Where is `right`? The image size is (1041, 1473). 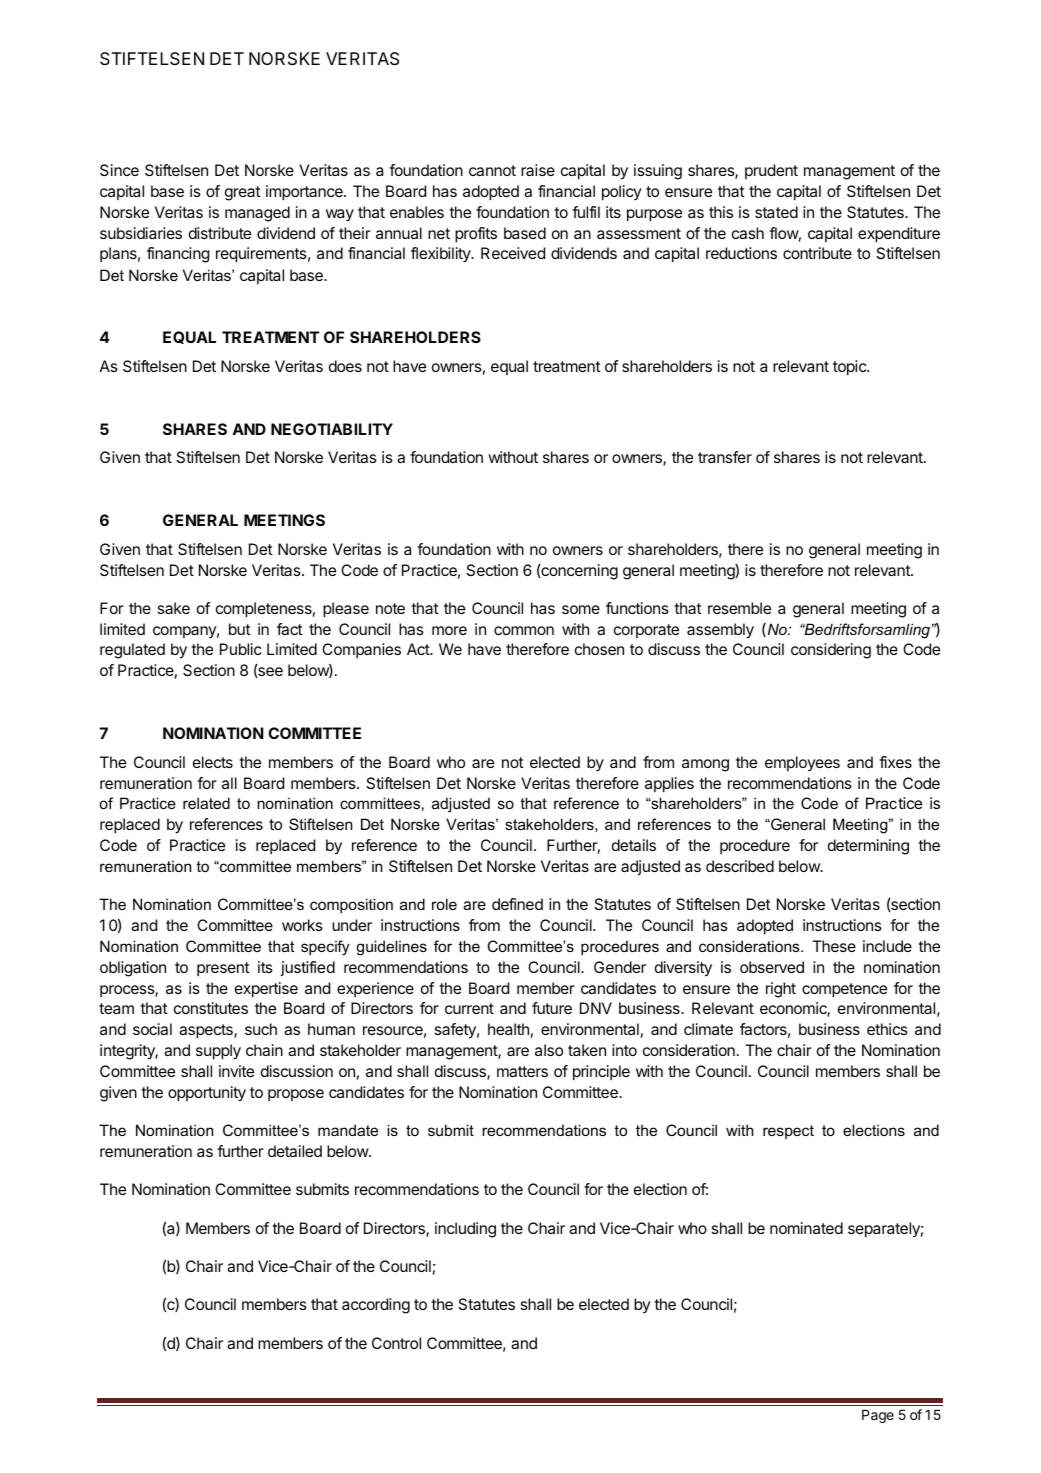 right is located at coordinates (781, 990).
